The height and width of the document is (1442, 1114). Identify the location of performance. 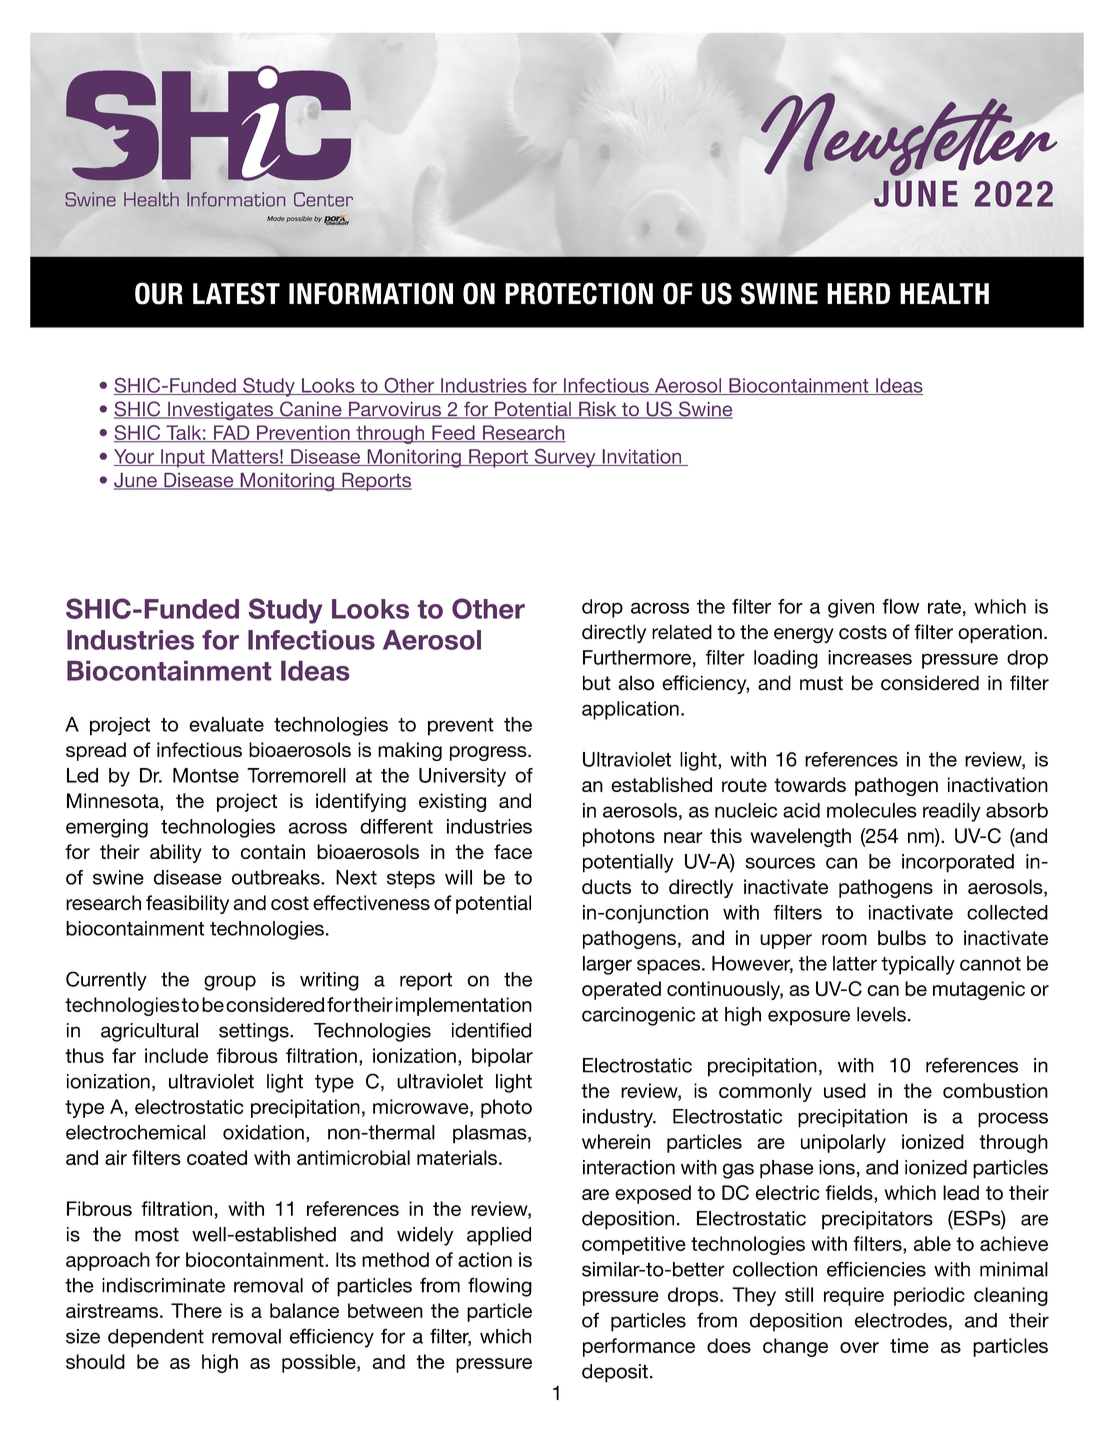
(639, 1347).
